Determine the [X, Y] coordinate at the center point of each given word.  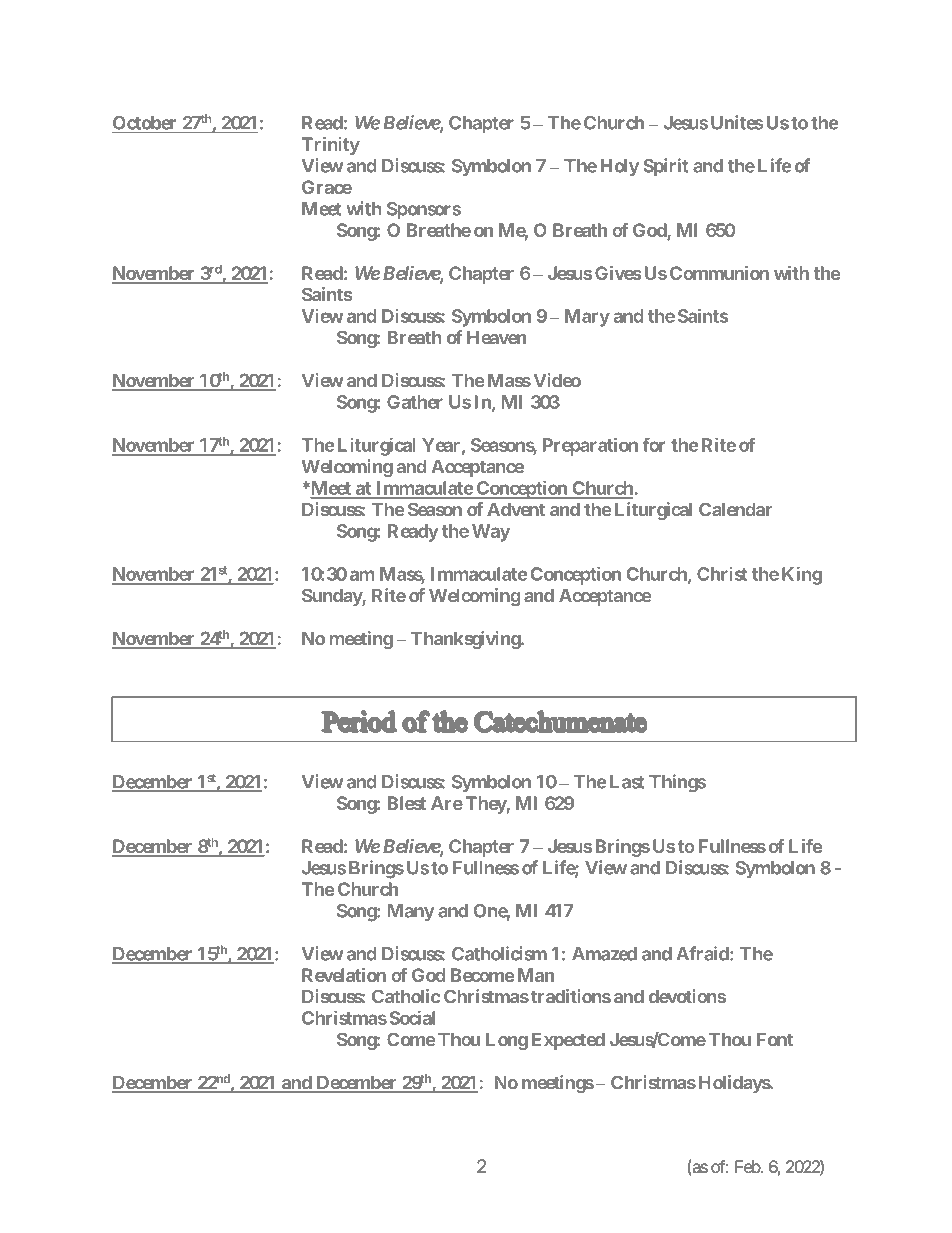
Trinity [331, 146]
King [802, 575]
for [654, 444]
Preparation [590, 446]
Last [627, 782]
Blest [407, 803]
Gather [415, 402]
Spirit [665, 167]
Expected [568, 1041]
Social [412, 1017]
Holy [620, 167]
